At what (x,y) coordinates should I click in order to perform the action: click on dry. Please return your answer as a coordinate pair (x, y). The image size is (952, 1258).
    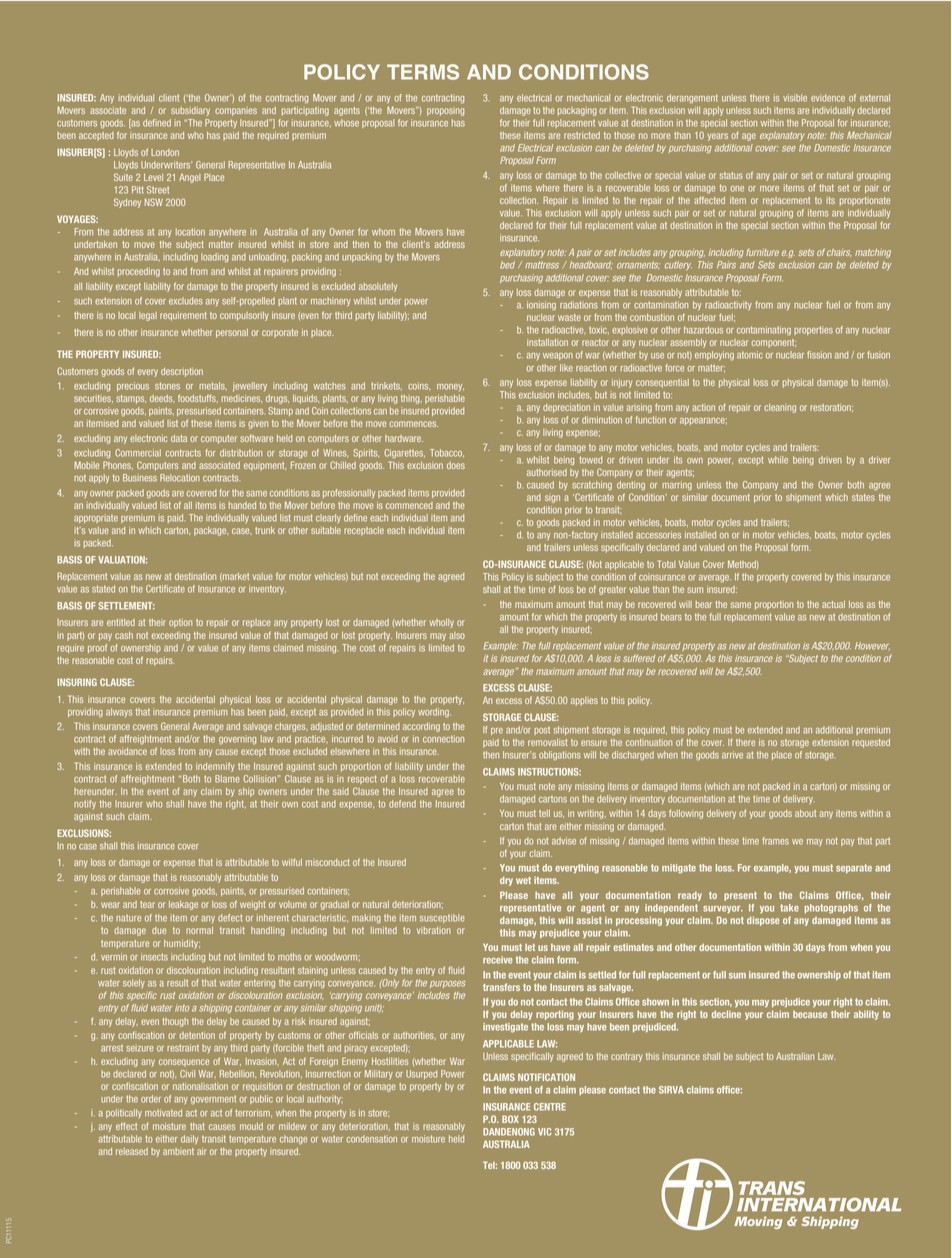
    Looking at the image, I should click on (506, 881).
